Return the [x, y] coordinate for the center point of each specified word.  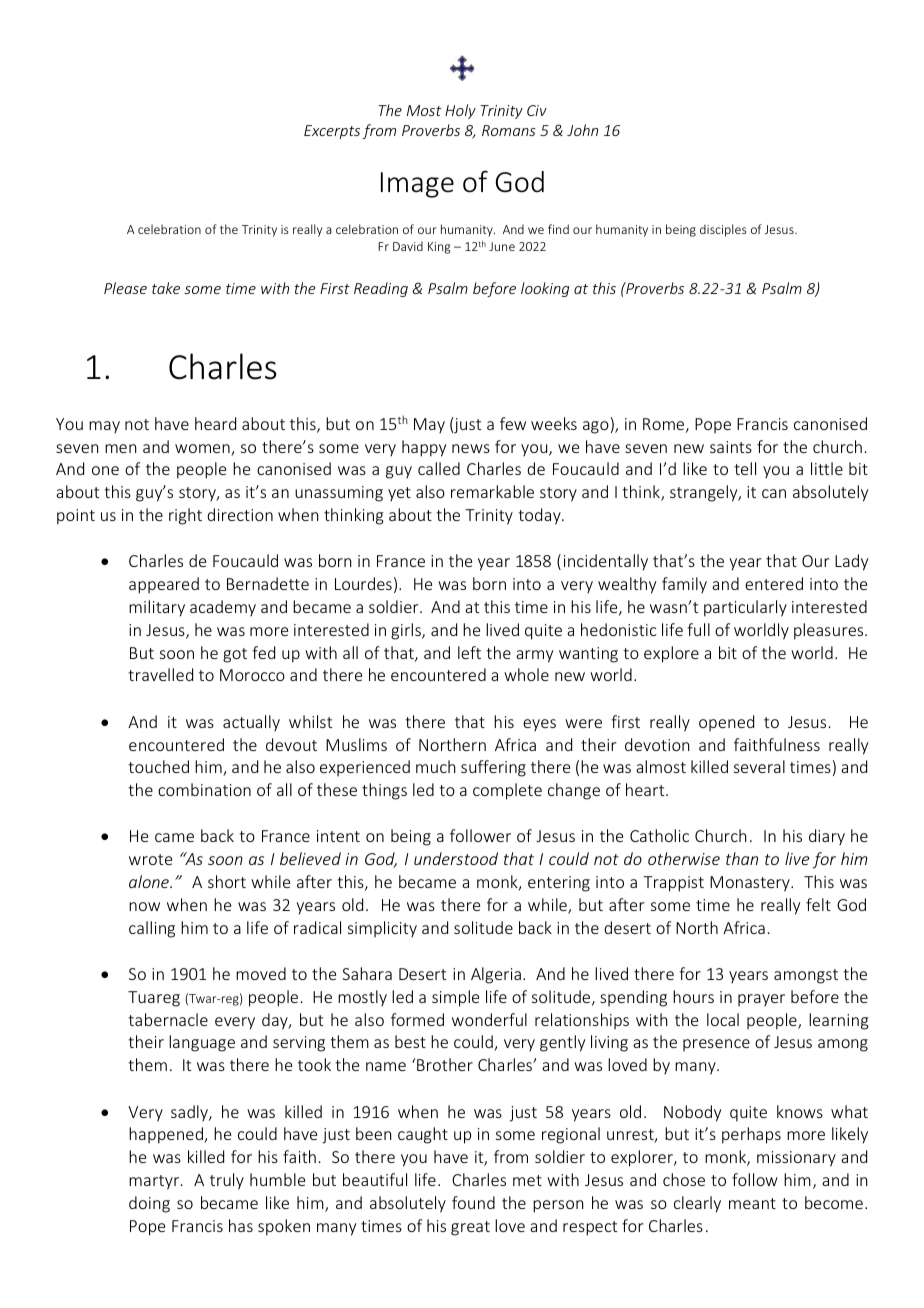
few [513, 423]
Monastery [751, 884]
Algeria [496, 975]
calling [152, 929]
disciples [723, 230]
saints [731, 447]
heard [215, 423]
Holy [460, 111]
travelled [160, 674]
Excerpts [332, 132]
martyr [155, 1182]
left [469, 652]
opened [726, 723]
